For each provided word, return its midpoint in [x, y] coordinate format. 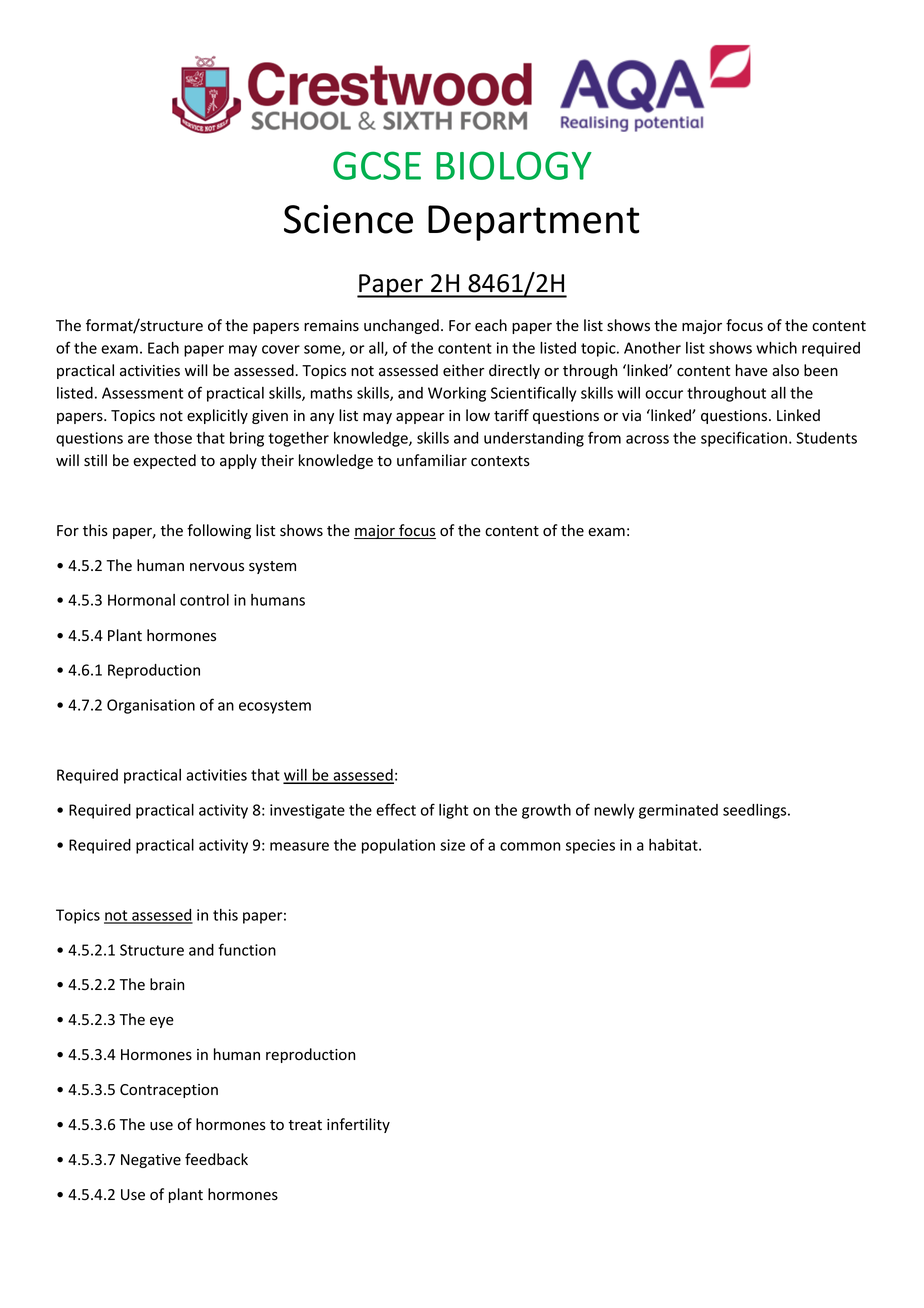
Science [348, 219]
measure [299, 846]
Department [533, 223]
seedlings [756, 811]
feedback [216, 1159]
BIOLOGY [514, 165]
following [219, 531]
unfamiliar [432, 460]
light [453, 811]
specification [744, 439]
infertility [358, 1125]
